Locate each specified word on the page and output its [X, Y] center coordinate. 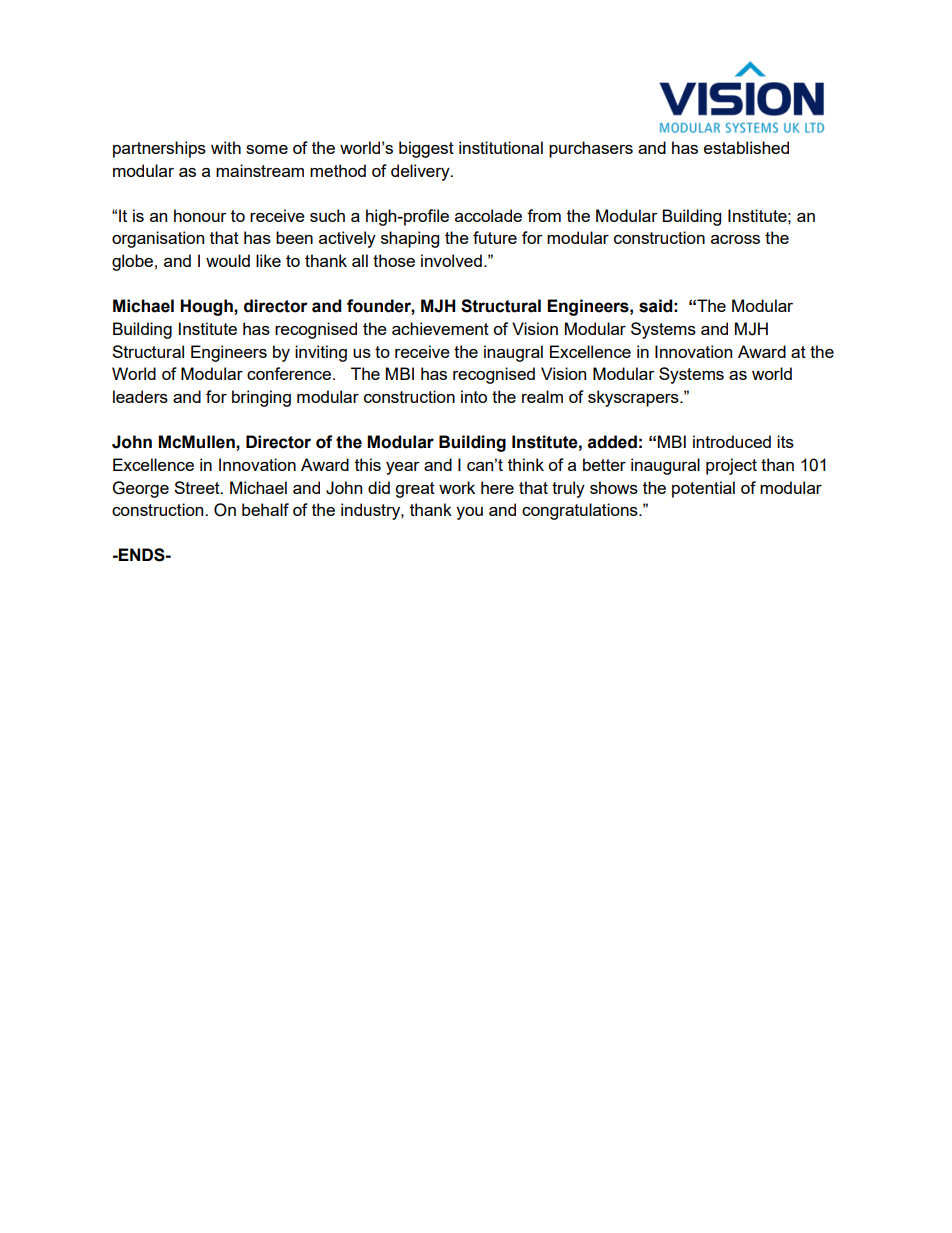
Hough [207, 307]
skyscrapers [634, 398]
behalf [265, 509]
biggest [426, 149]
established [746, 147]
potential [703, 489]
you [469, 513]
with [226, 147]
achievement [440, 328]
